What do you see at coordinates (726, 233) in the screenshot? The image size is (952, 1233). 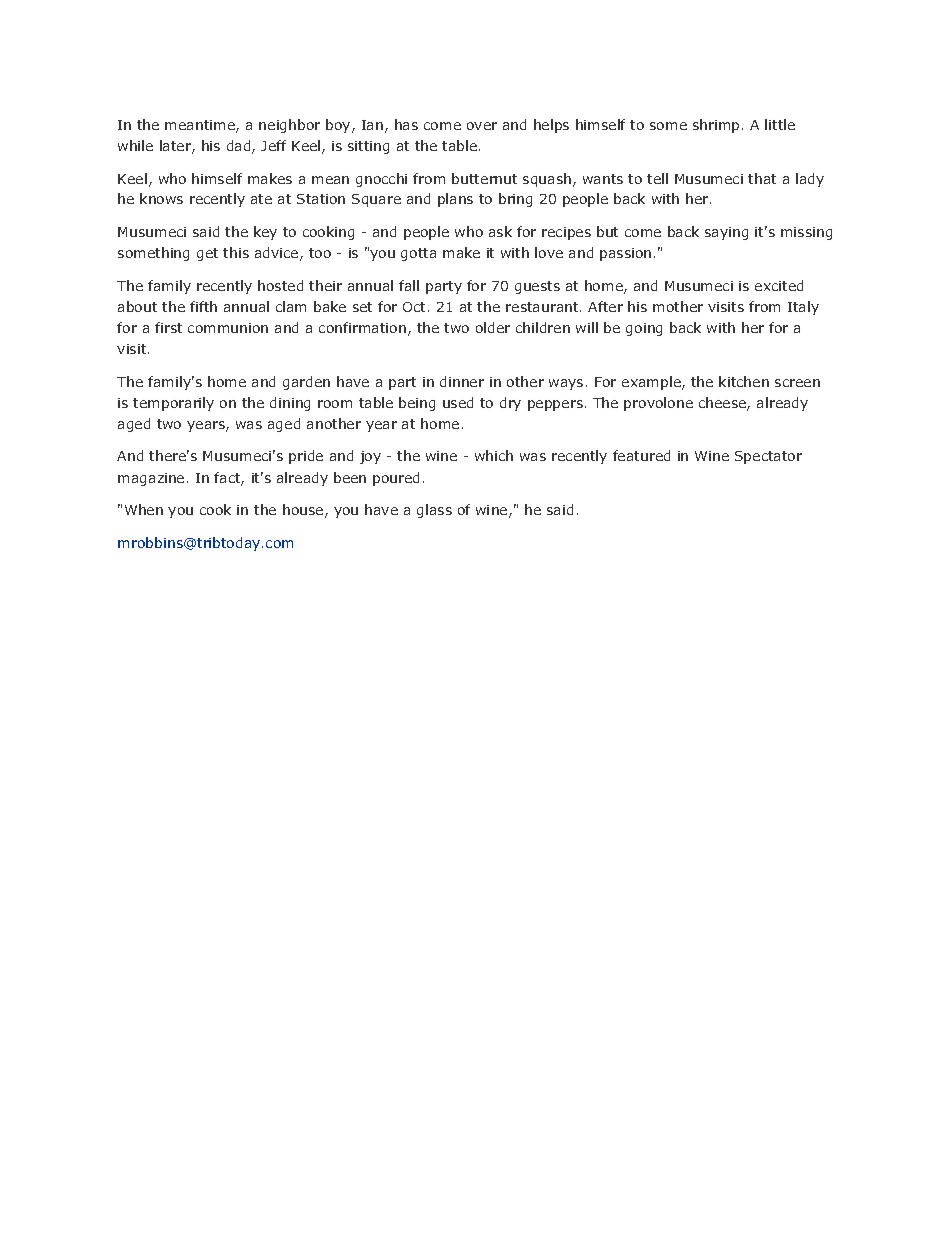 I see `saying` at bounding box center [726, 233].
